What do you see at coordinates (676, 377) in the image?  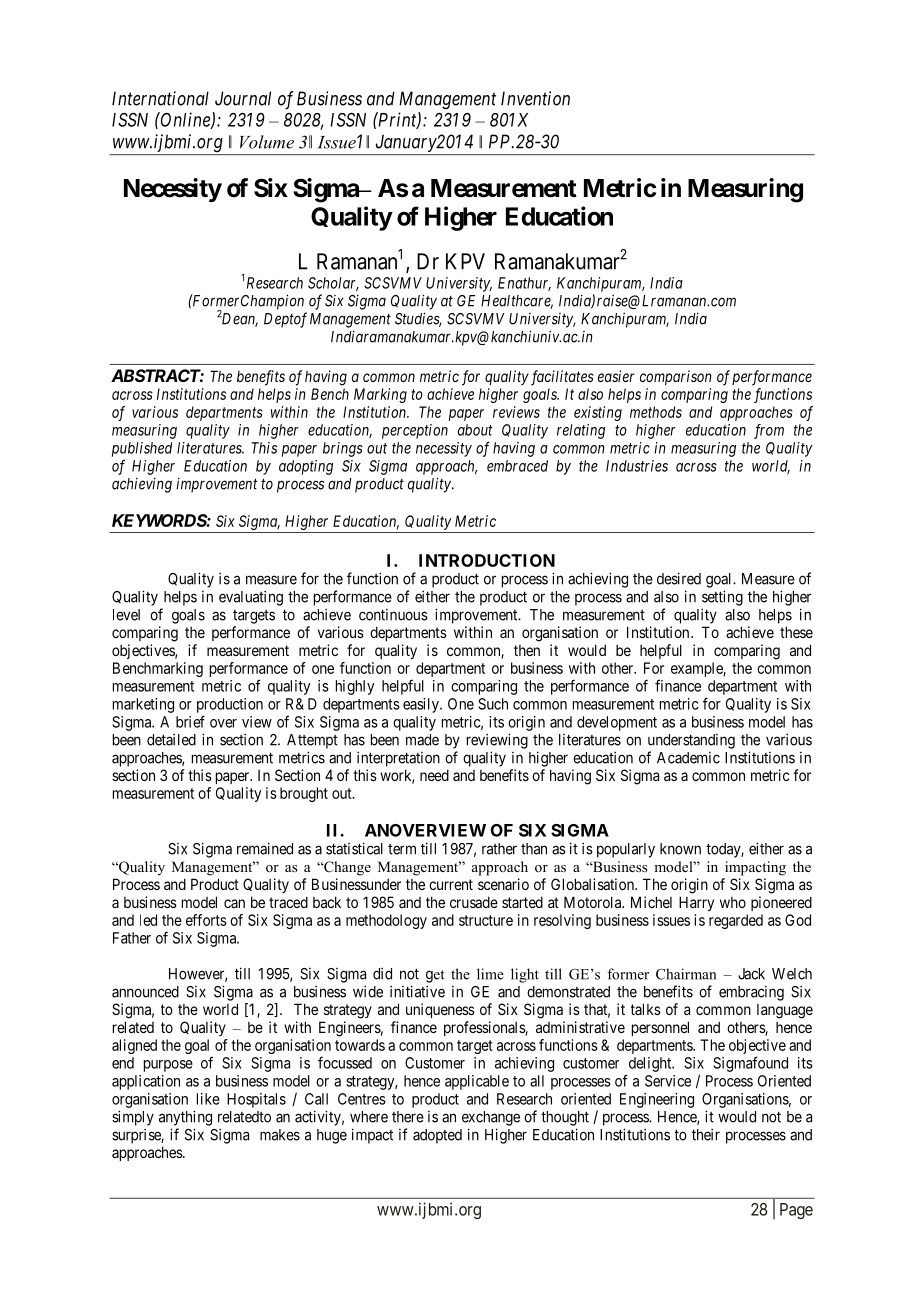 I see `comparison` at bounding box center [676, 377].
